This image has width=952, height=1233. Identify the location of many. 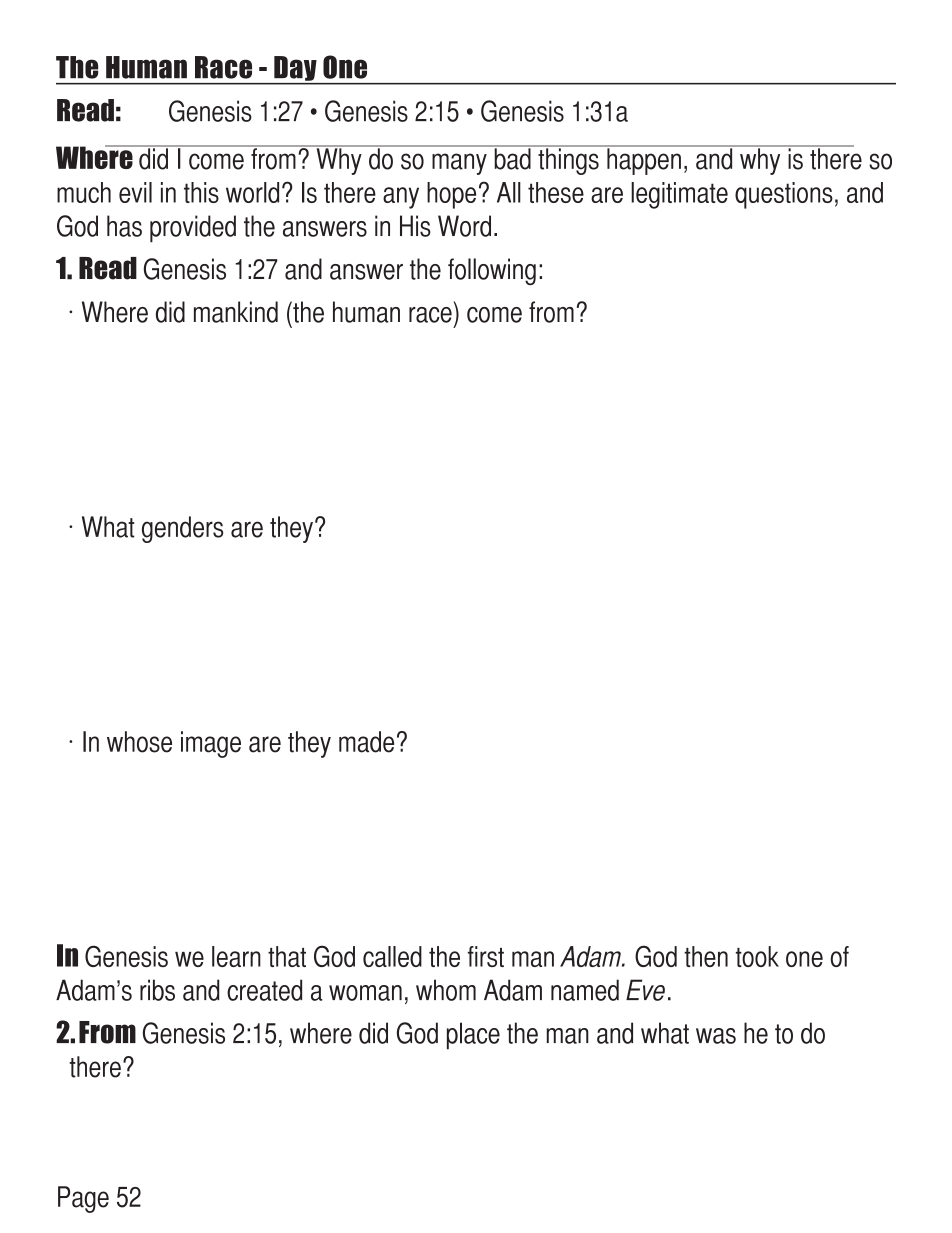
(459, 164).
